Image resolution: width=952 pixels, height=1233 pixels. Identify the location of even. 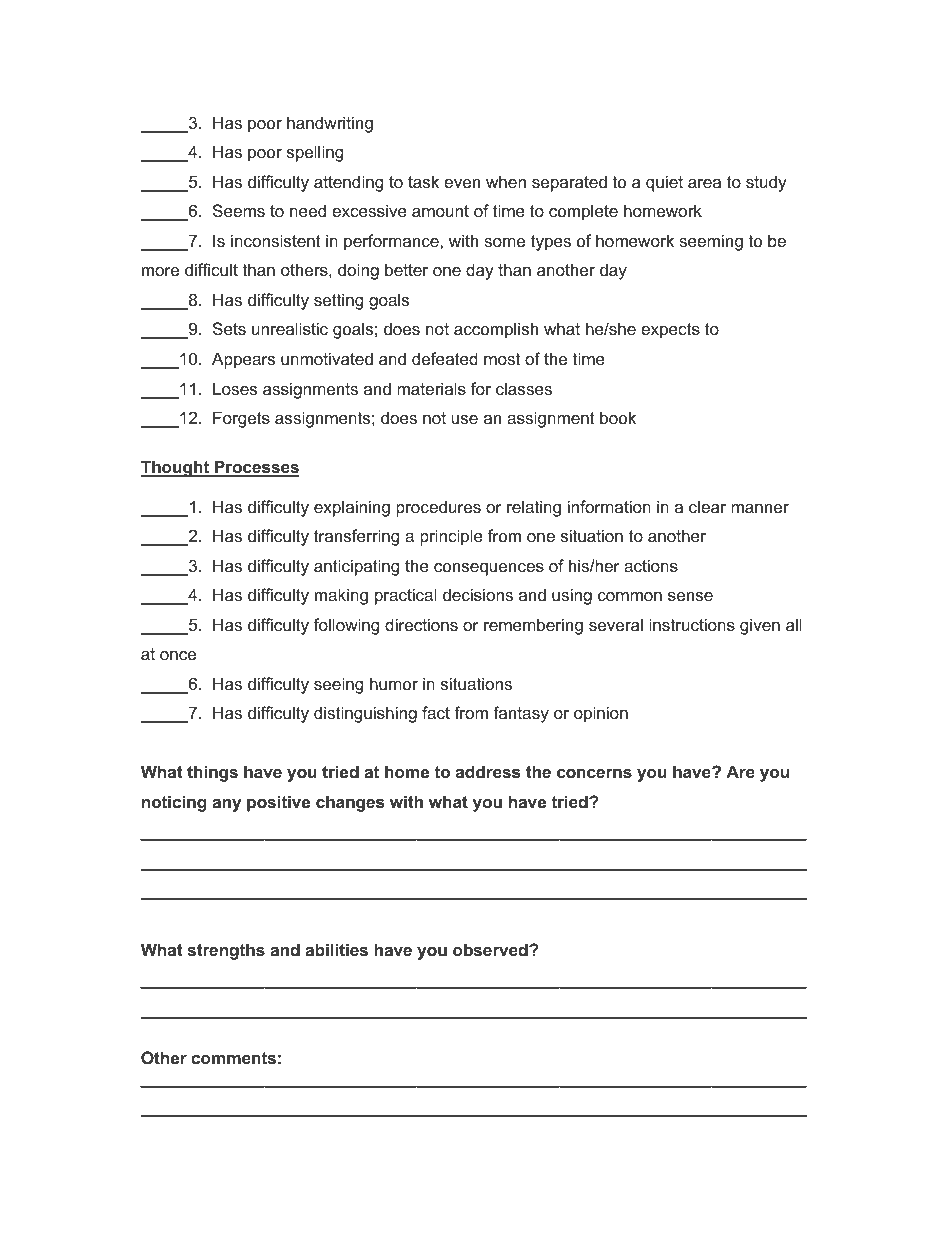
(462, 183).
